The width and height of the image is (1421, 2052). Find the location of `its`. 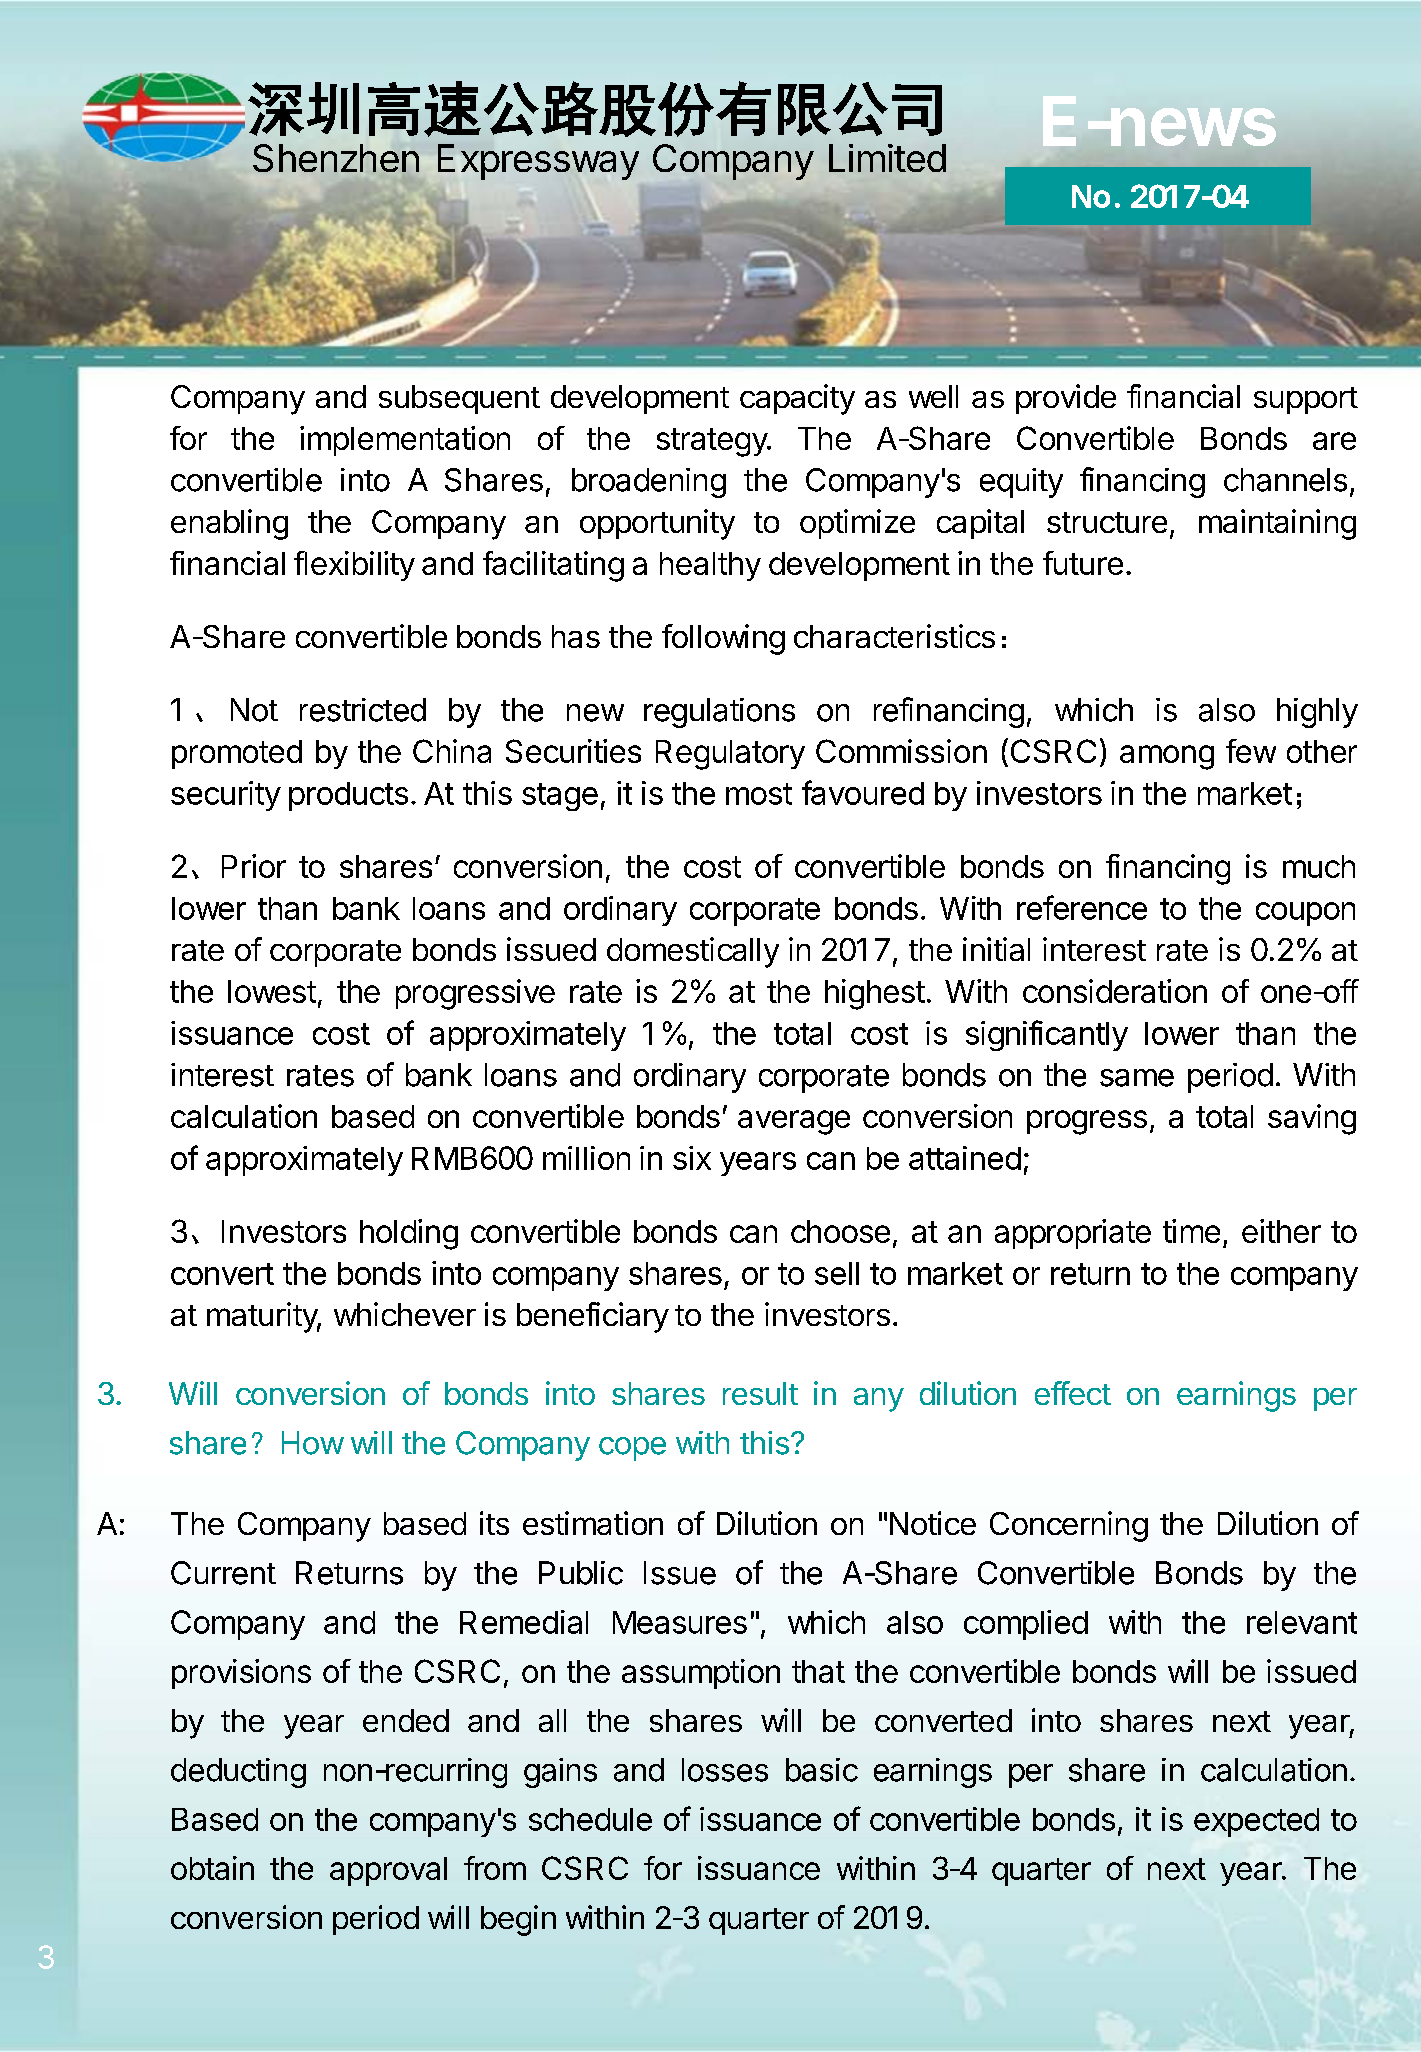

its is located at coordinates (494, 1523).
